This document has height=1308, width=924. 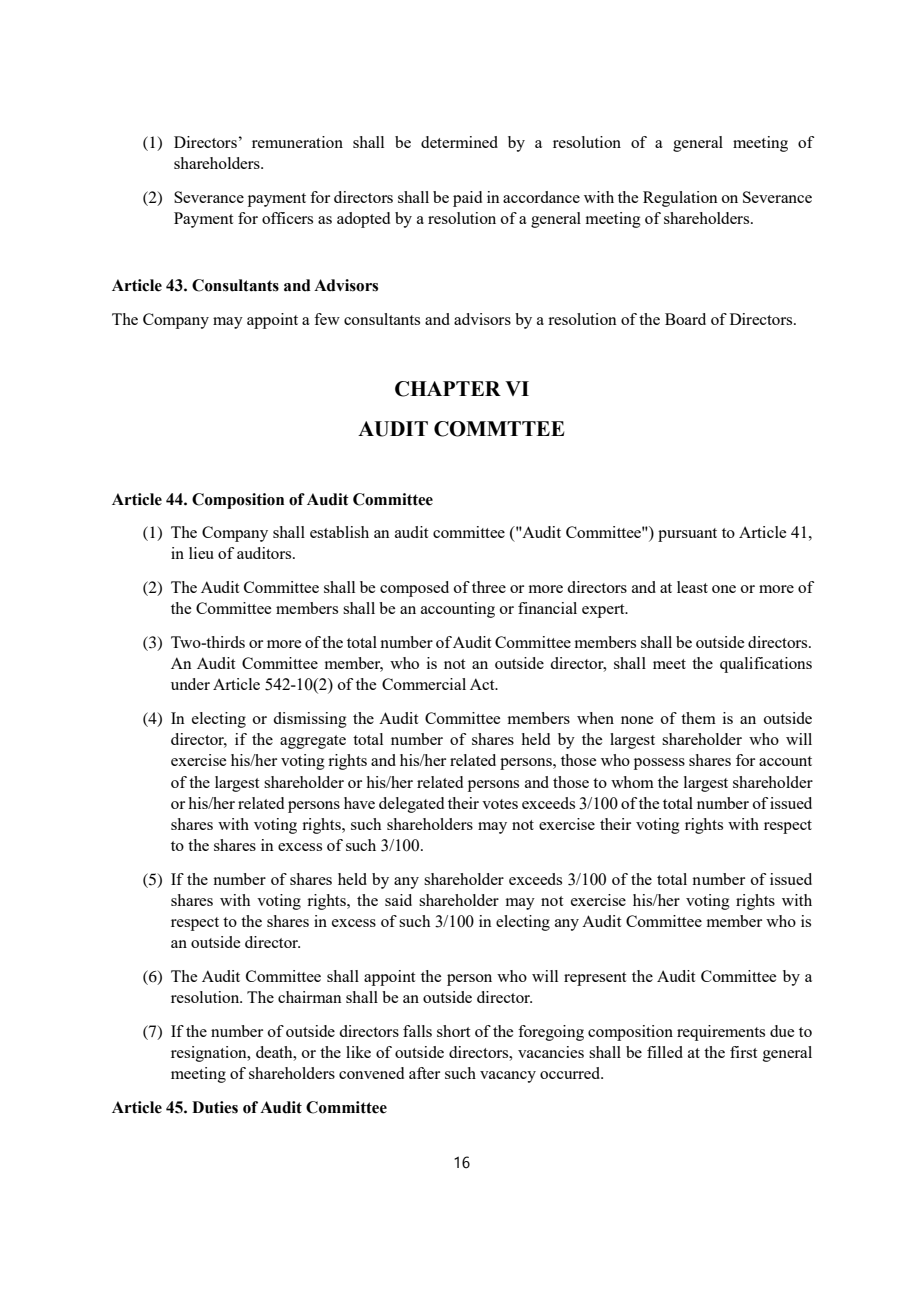 What do you see at coordinates (215, 1107) in the document?
I see `Duties` at bounding box center [215, 1107].
